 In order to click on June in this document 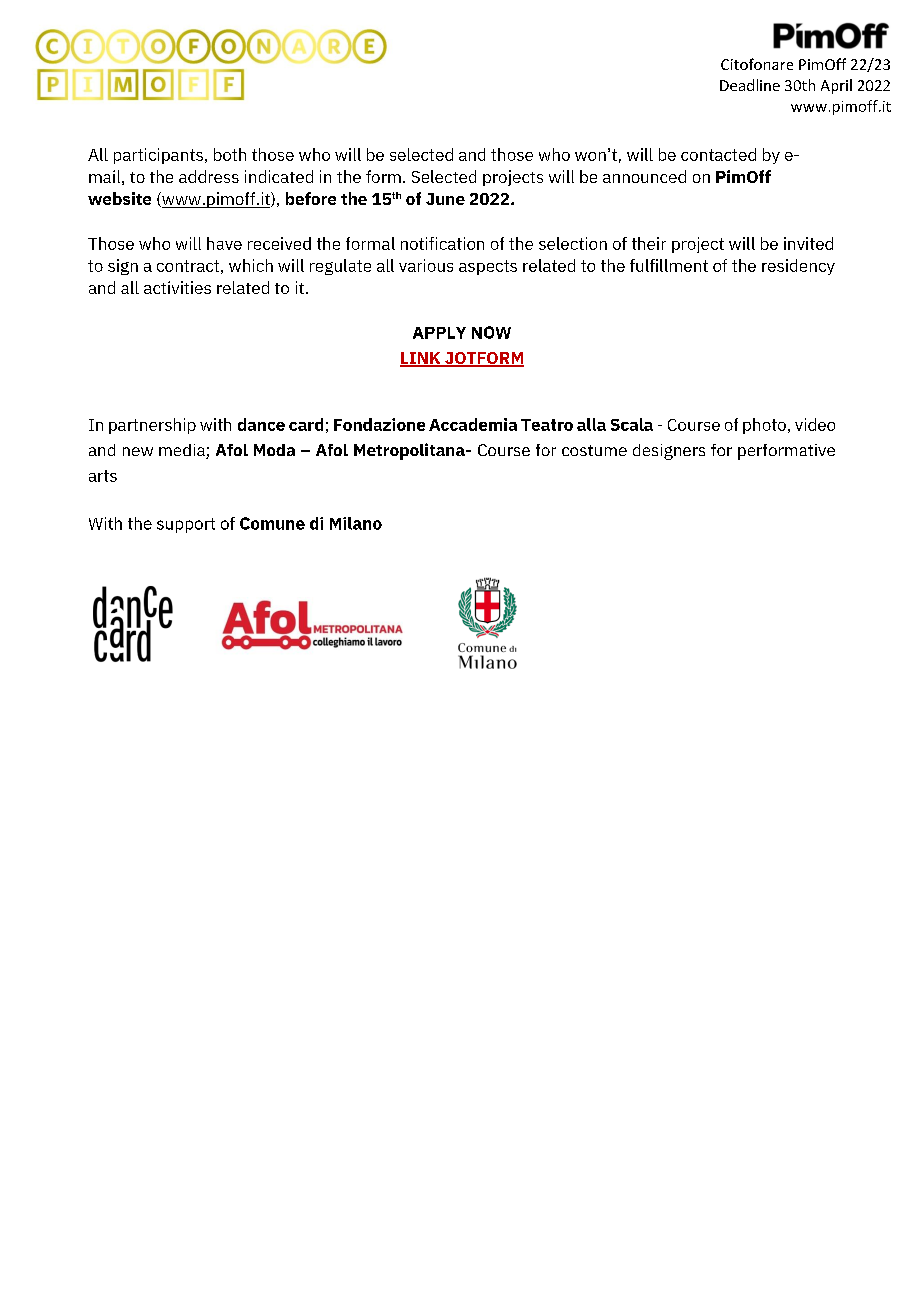, I will do `click(445, 199)`.
